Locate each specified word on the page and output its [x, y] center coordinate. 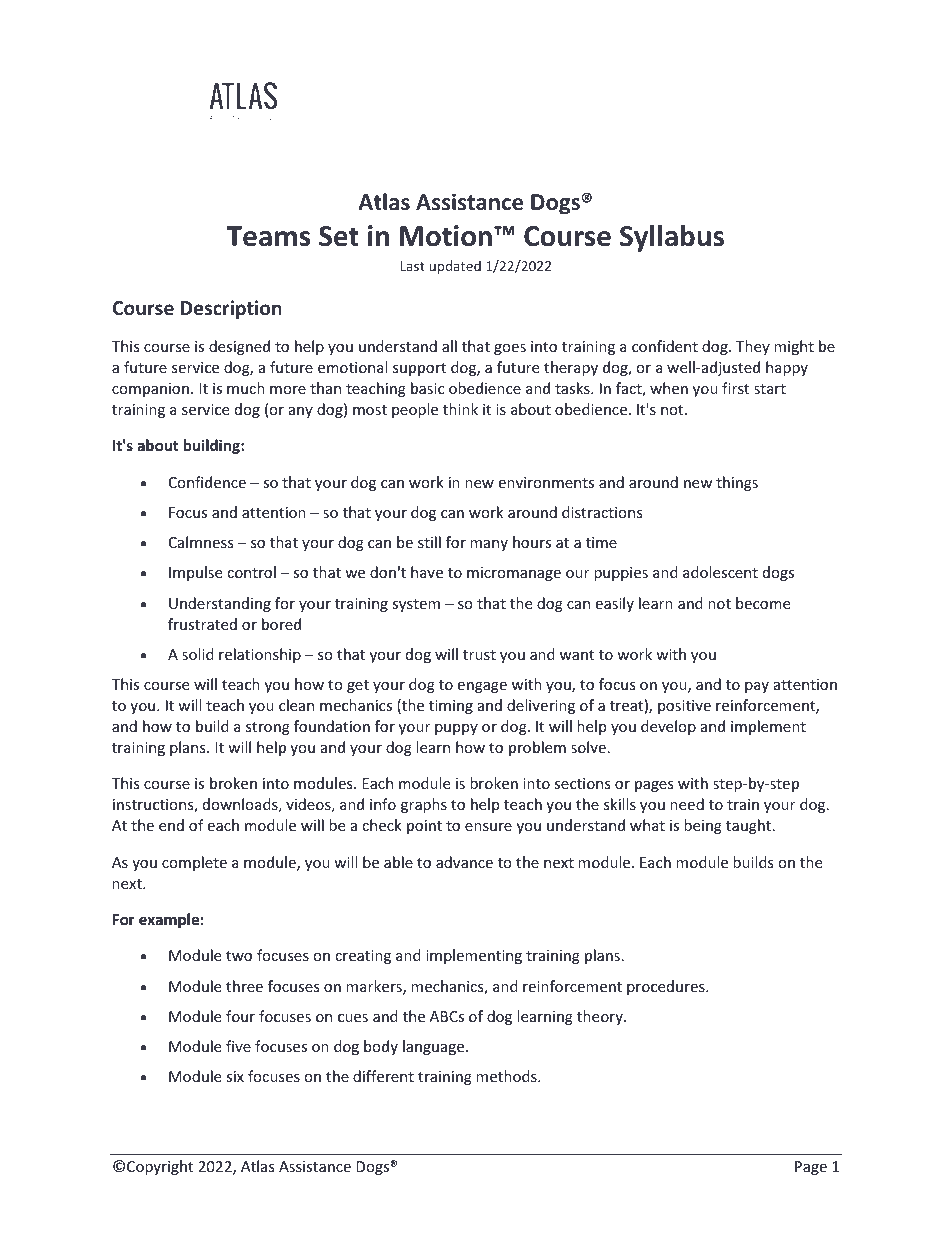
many [489, 545]
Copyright [160, 1167]
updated [455, 267]
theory [601, 1017]
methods [507, 1076]
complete [194, 863]
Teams [268, 236]
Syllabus [672, 238]
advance [464, 862]
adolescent [720, 572]
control [251, 572]
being [703, 826]
